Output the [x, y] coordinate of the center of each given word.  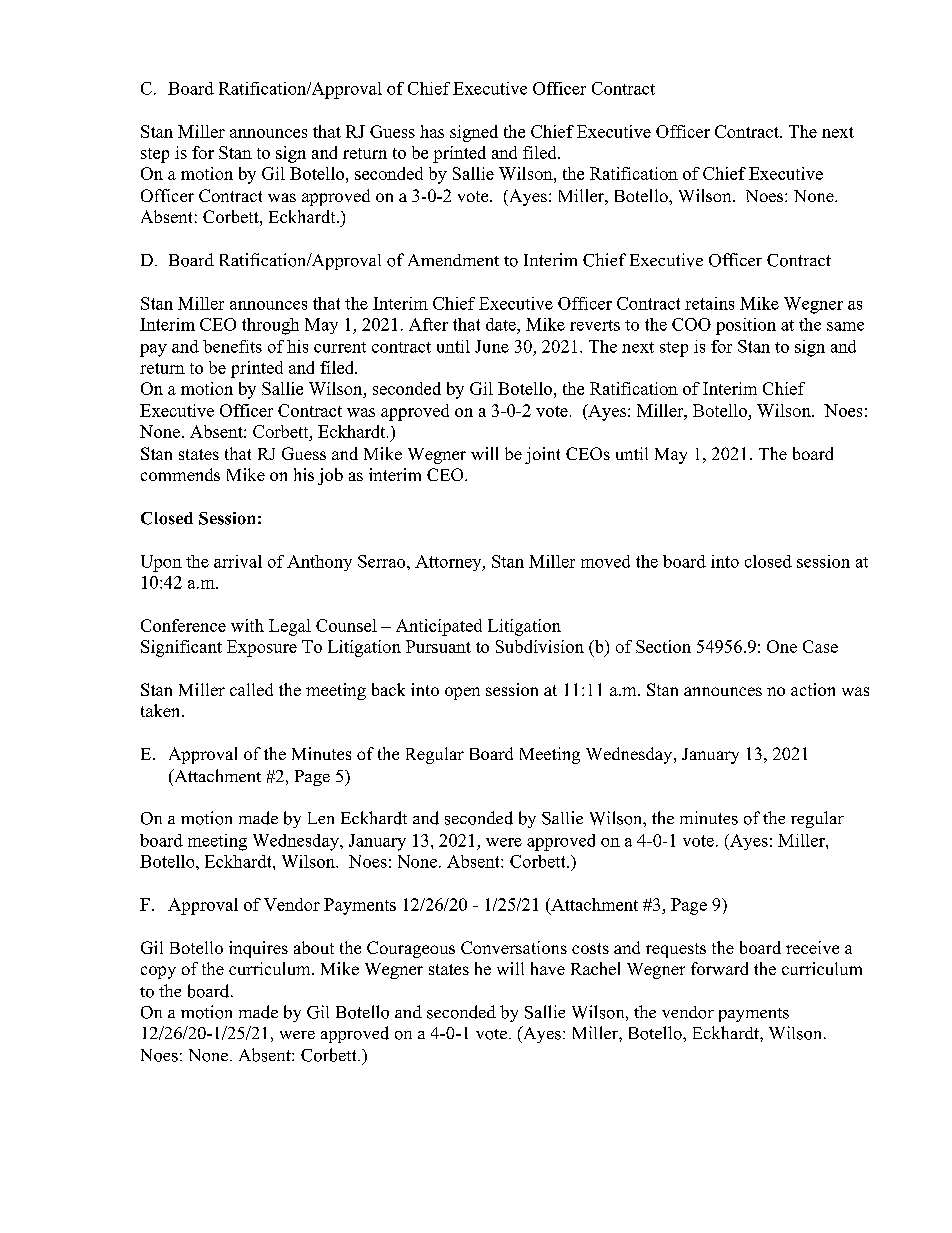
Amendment [453, 260]
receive [812, 947]
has [432, 131]
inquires [258, 949]
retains [709, 303]
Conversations [514, 947]
